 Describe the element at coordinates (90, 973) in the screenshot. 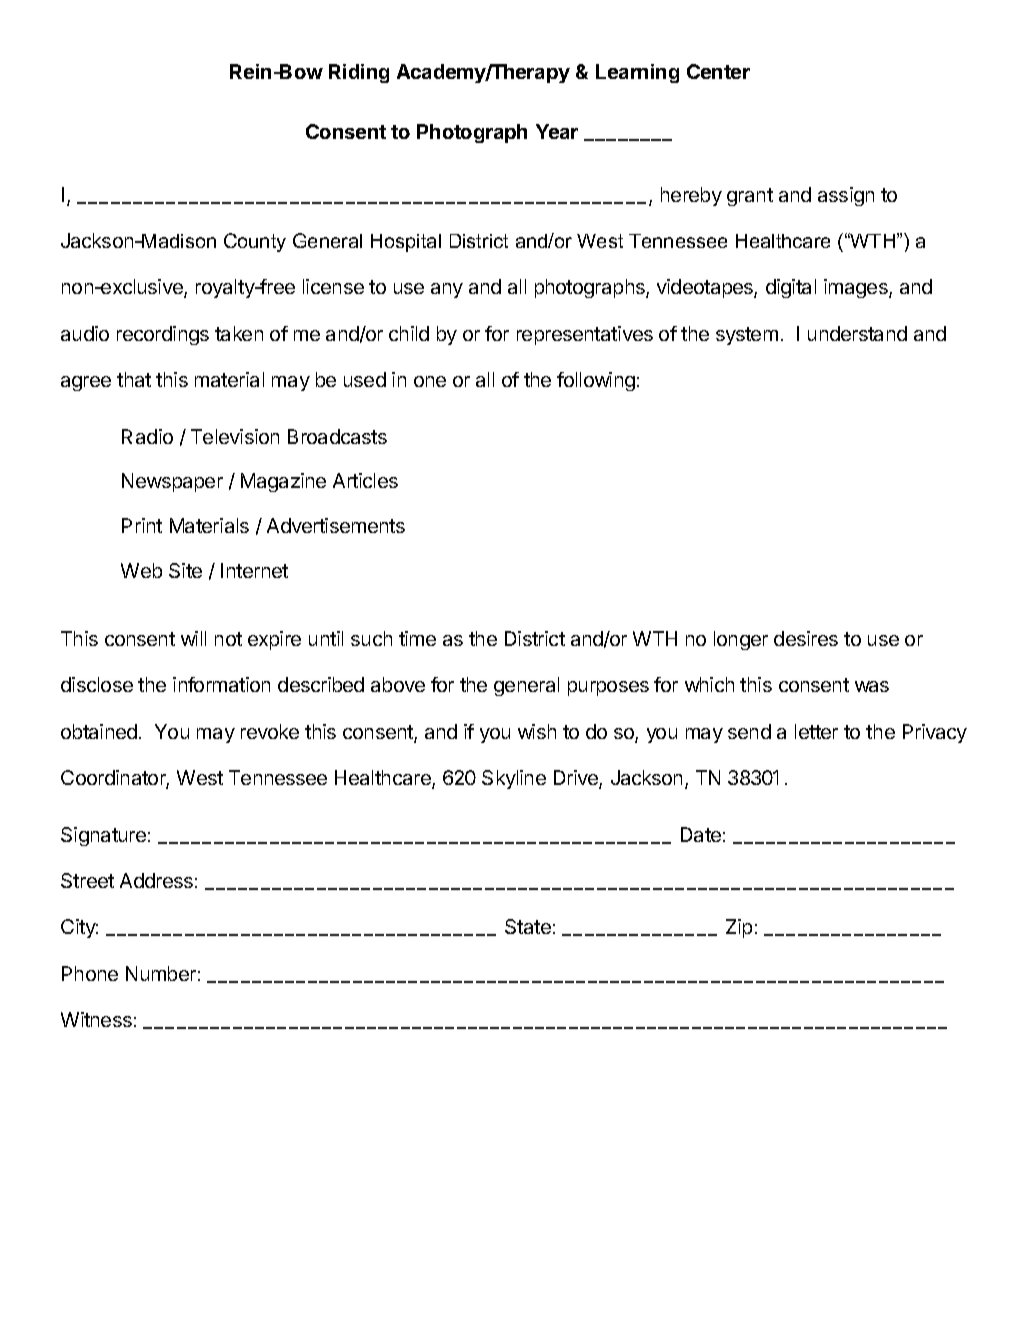

I see `Phone` at that location.
